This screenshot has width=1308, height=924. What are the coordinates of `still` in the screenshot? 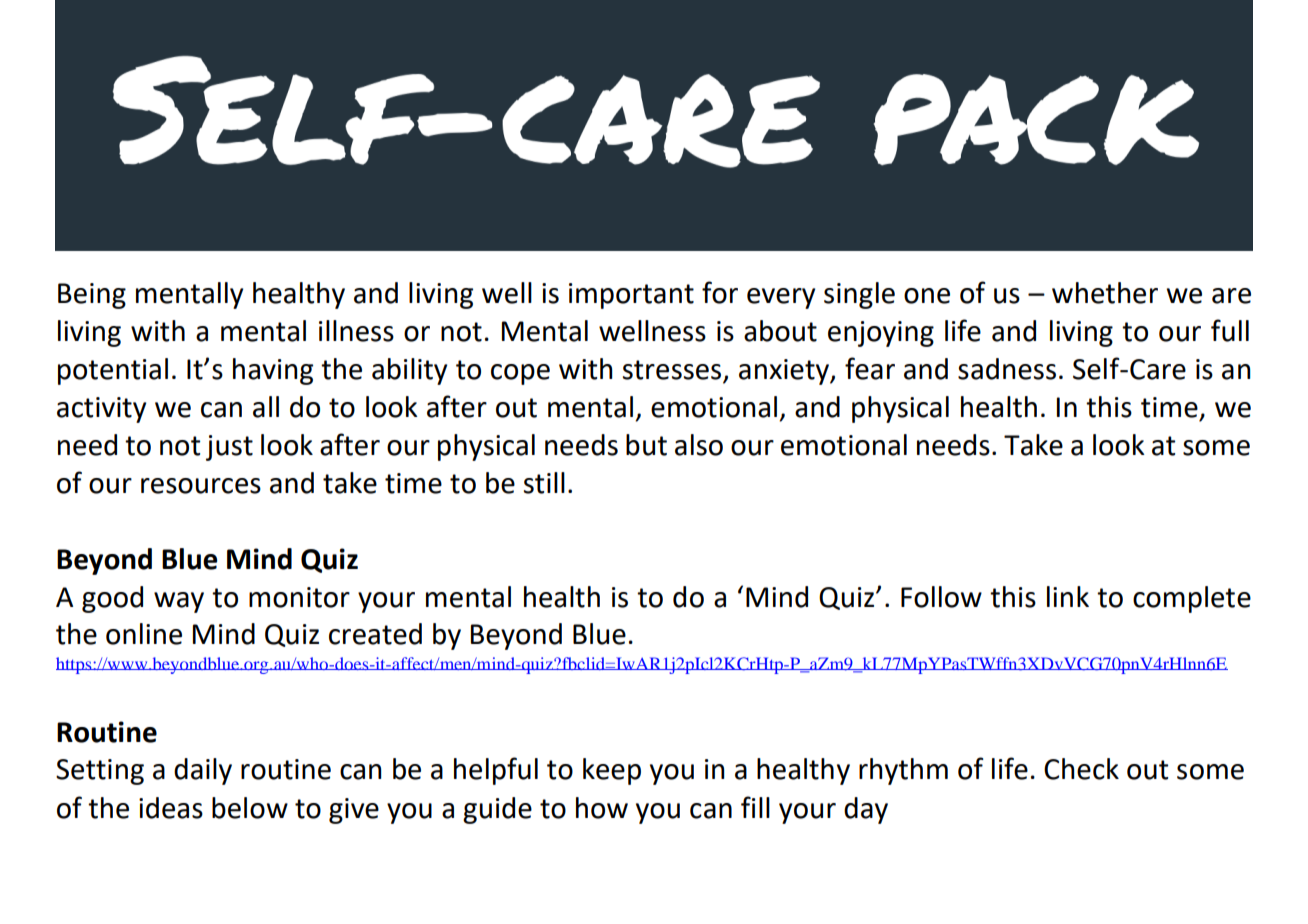 It's located at (544, 483).
